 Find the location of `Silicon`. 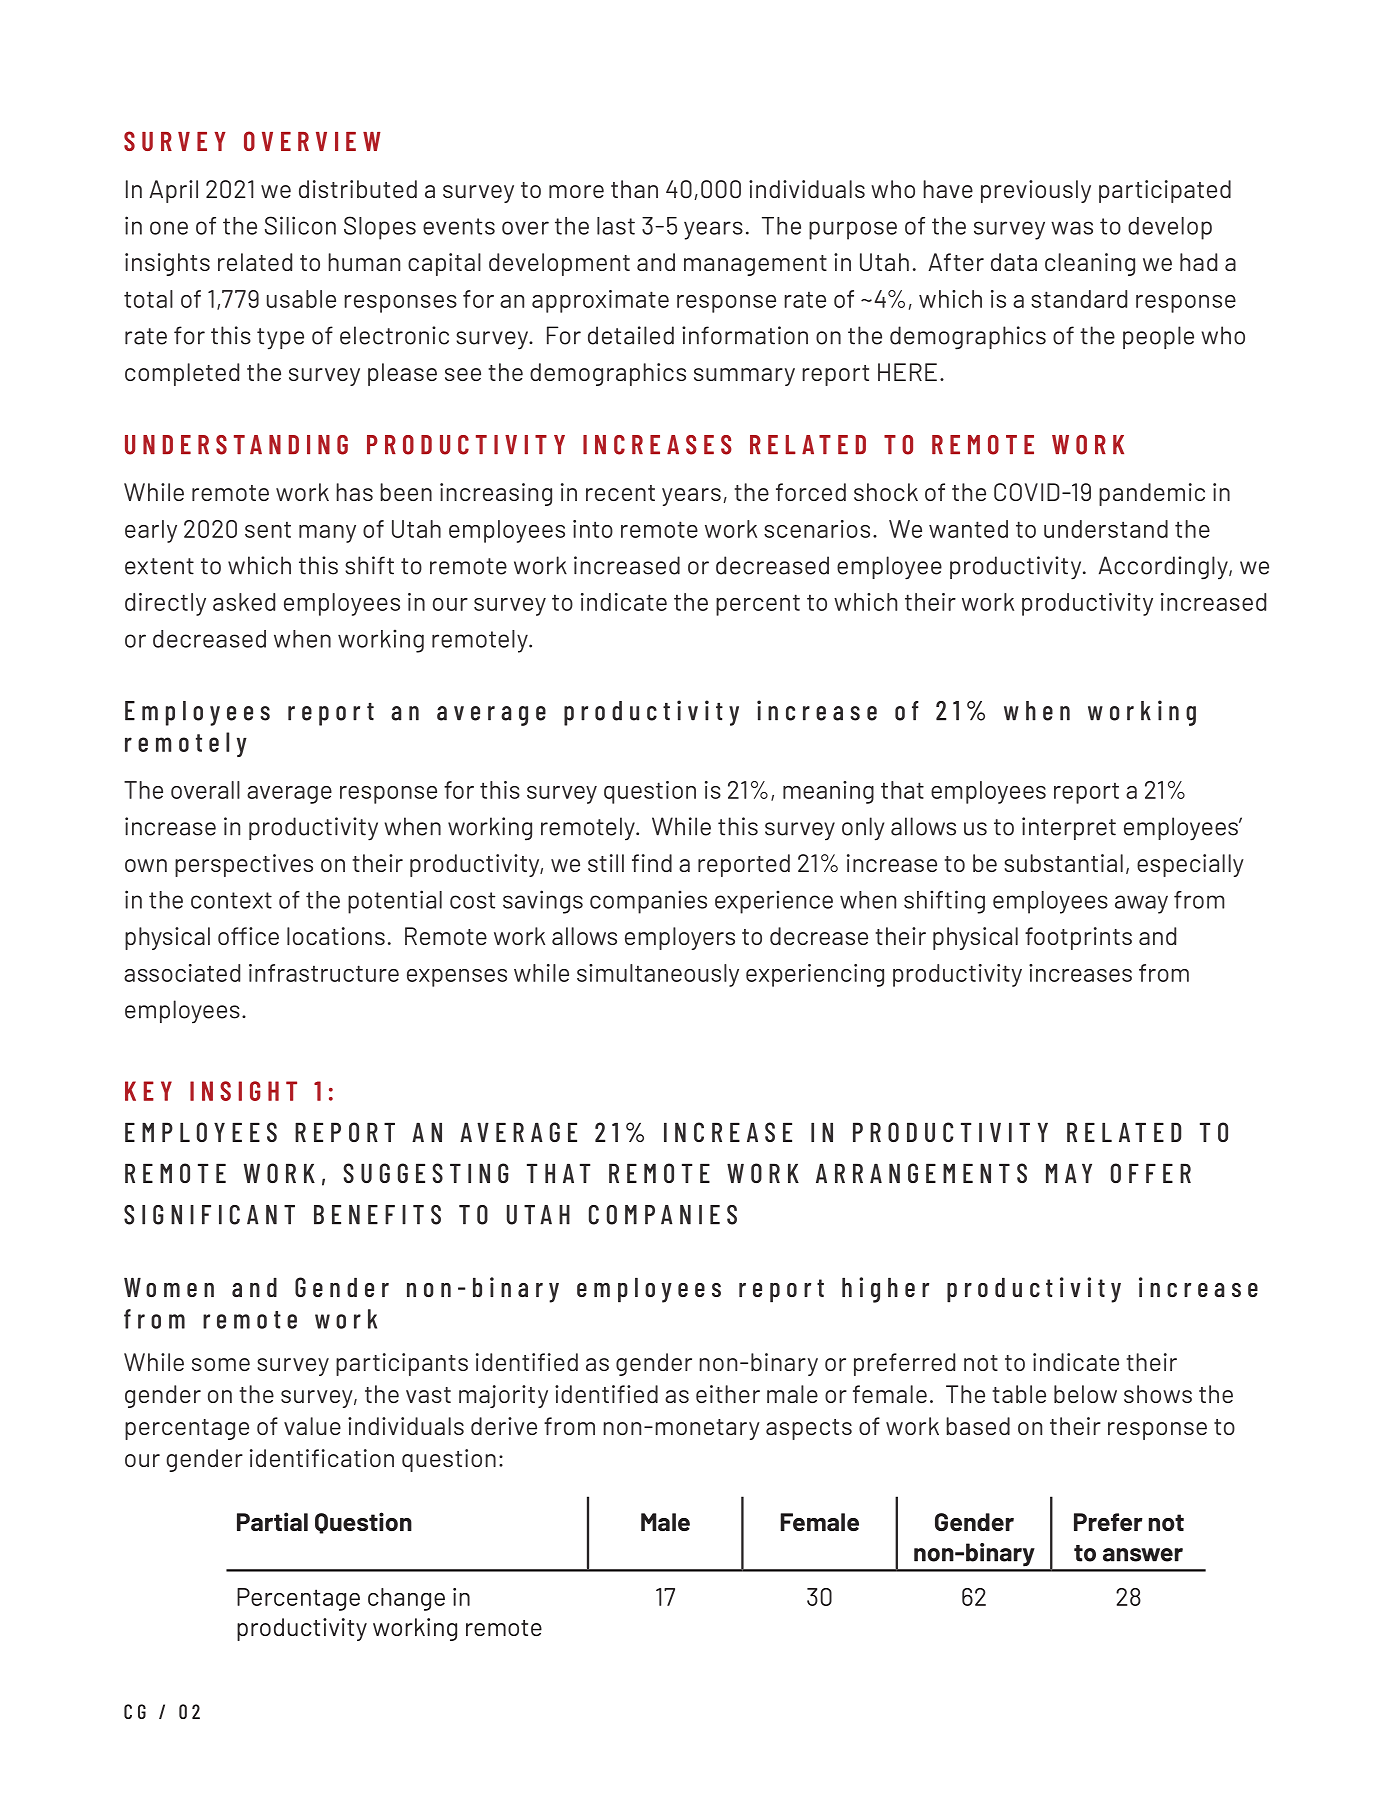

Silicon is located at coordinates (300, 225).
